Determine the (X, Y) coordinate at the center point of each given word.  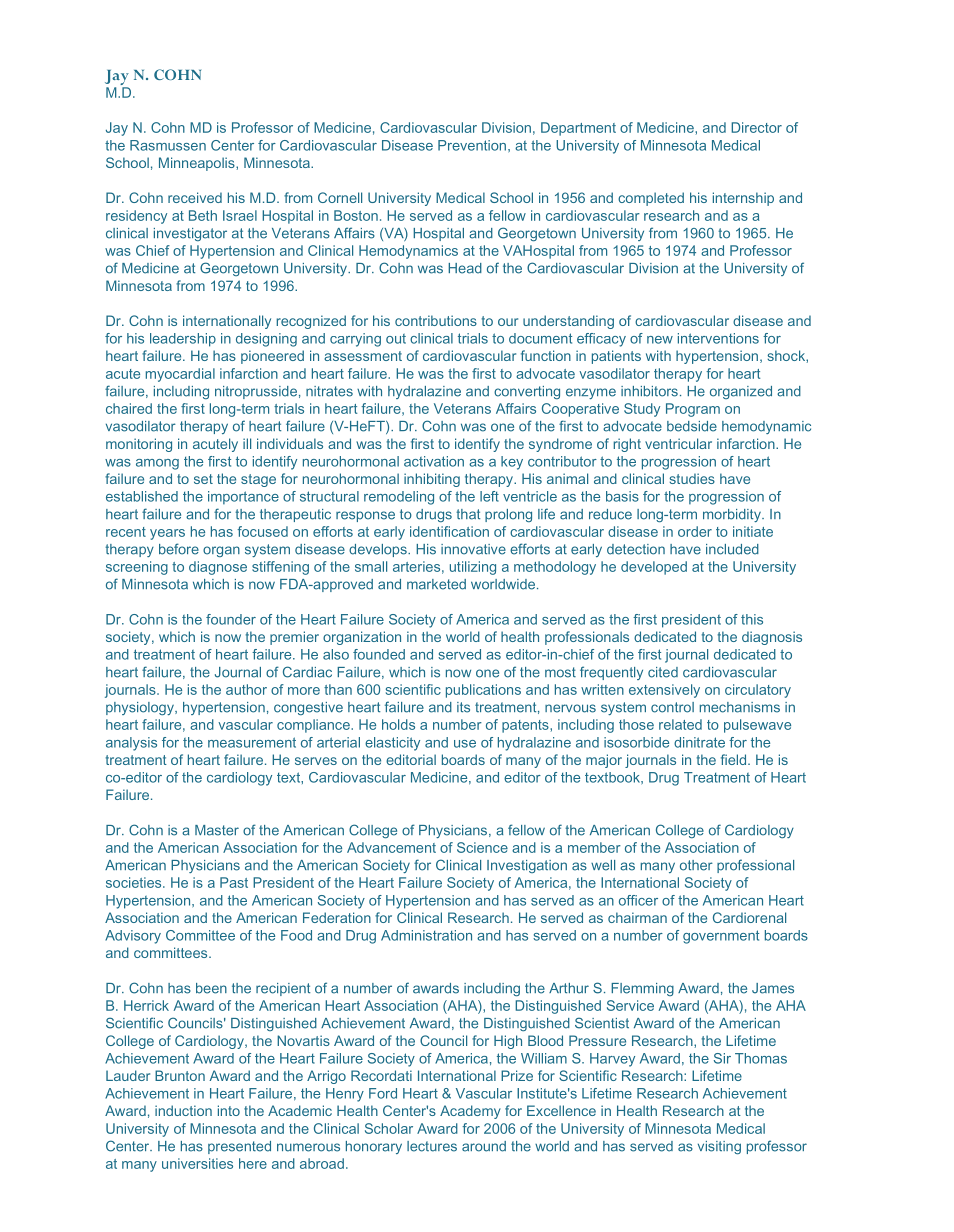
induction (183, 1110)
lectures (432, 1146)
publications (483, 691)
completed (651, 199)
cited (663, 672)
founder (231, 619)
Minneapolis (198, 164)
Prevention (472, 145)
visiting (719, 1147)
